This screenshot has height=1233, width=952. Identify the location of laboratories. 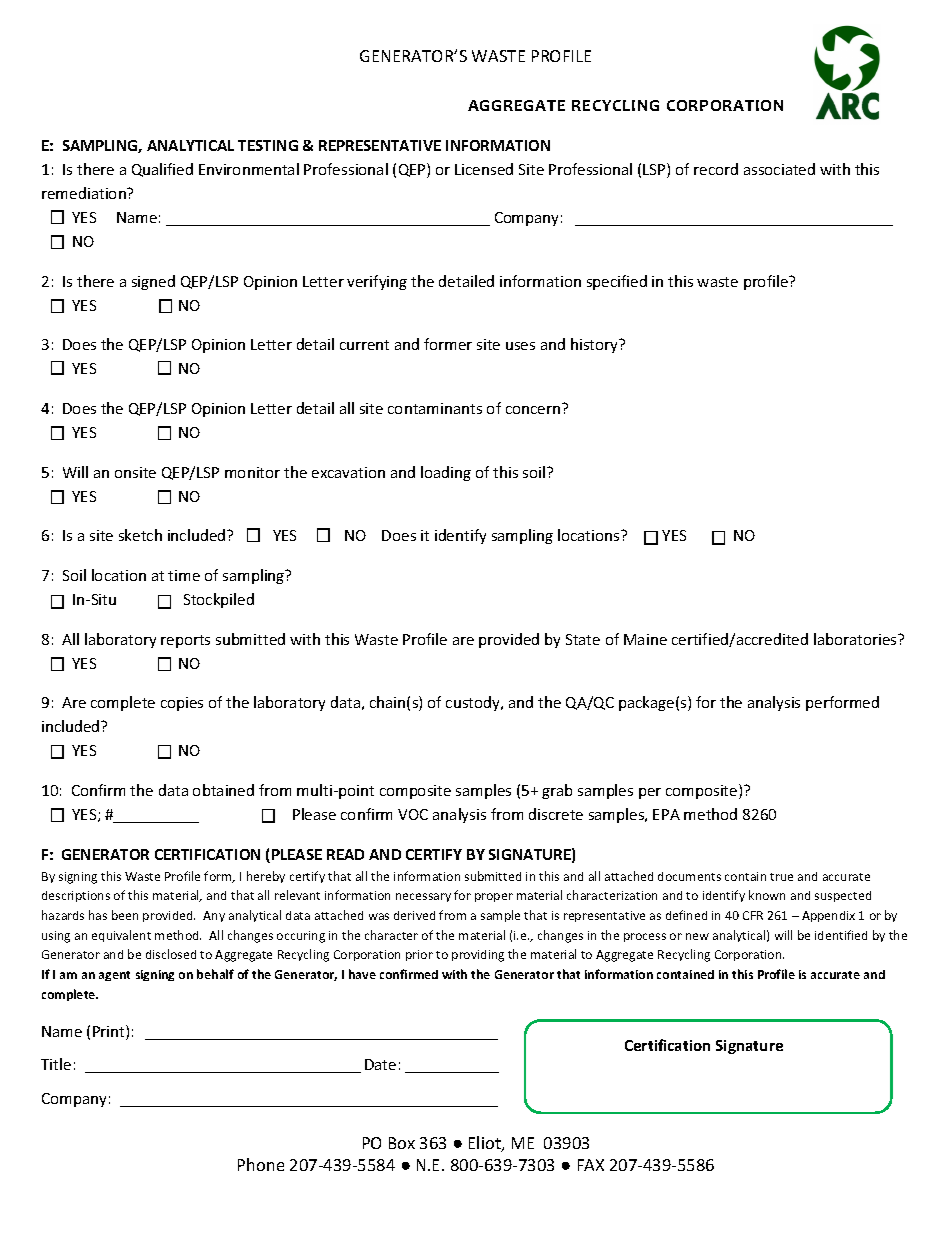
(856, 639).
